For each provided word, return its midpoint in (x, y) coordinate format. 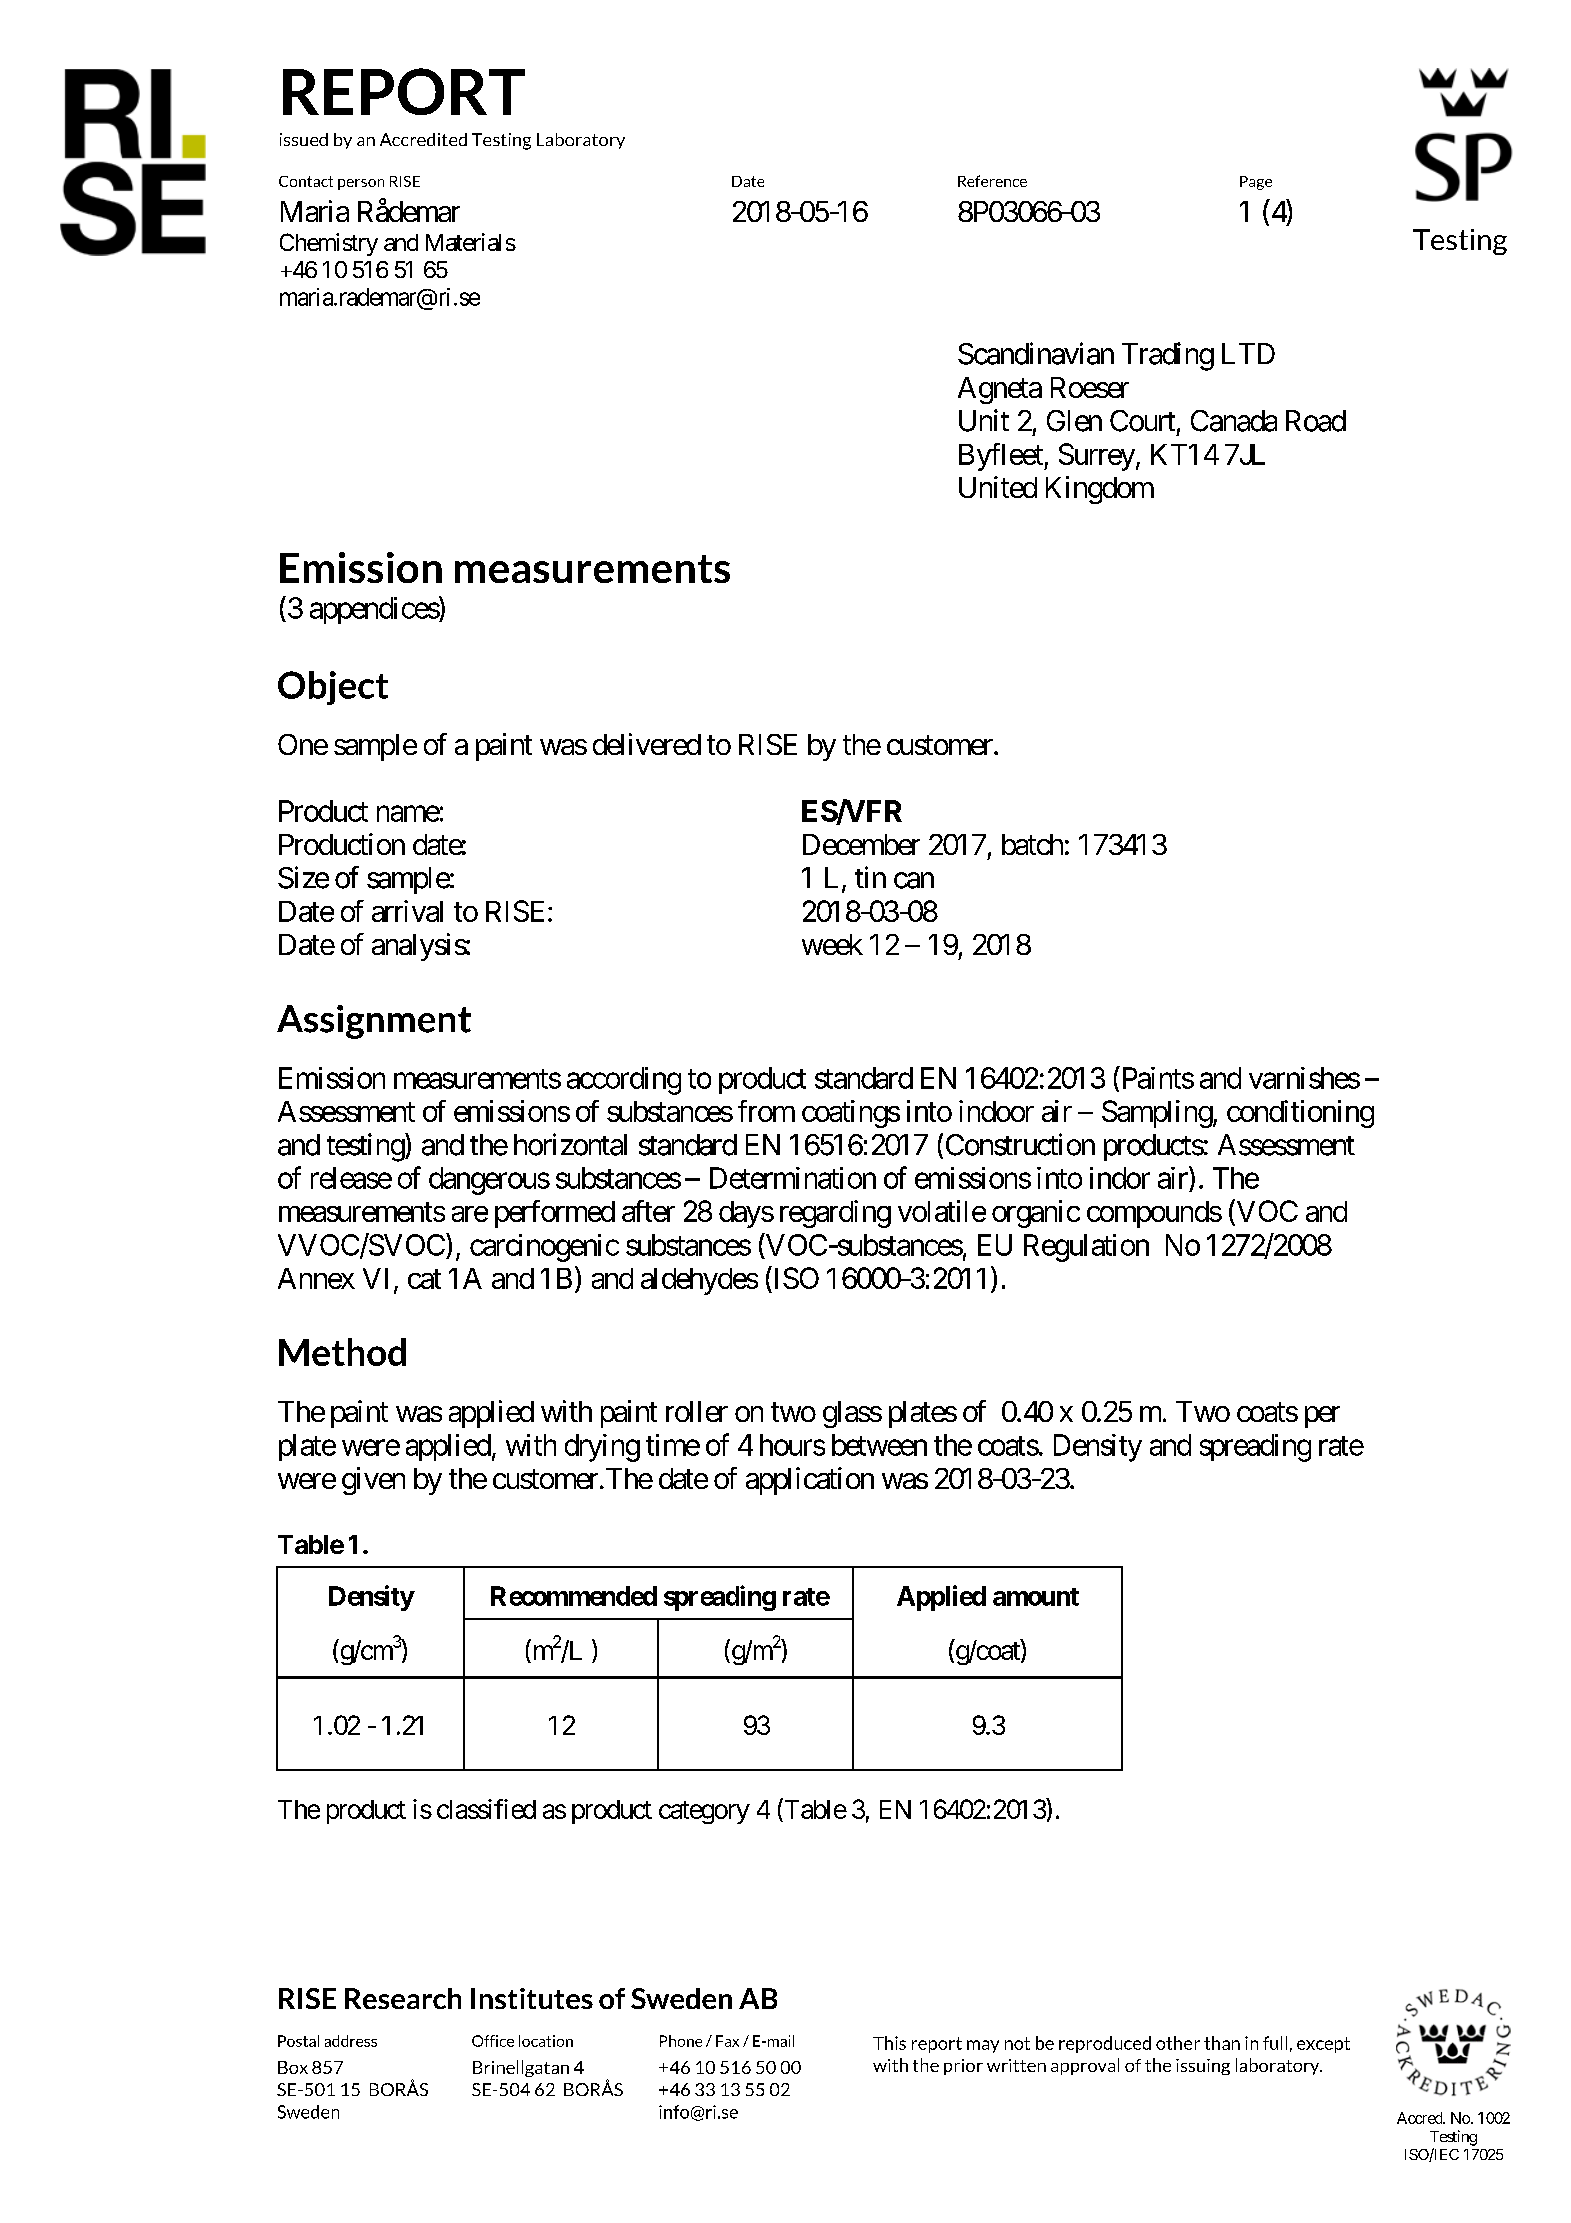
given (373, 1481)
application (810, 1481)
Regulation (1086, 1248)
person (361, 184)
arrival (407, 911)
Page (1256, 183)
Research (403, 1998)
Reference (992, 181)
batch (1032, 844)
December (861, 844)
